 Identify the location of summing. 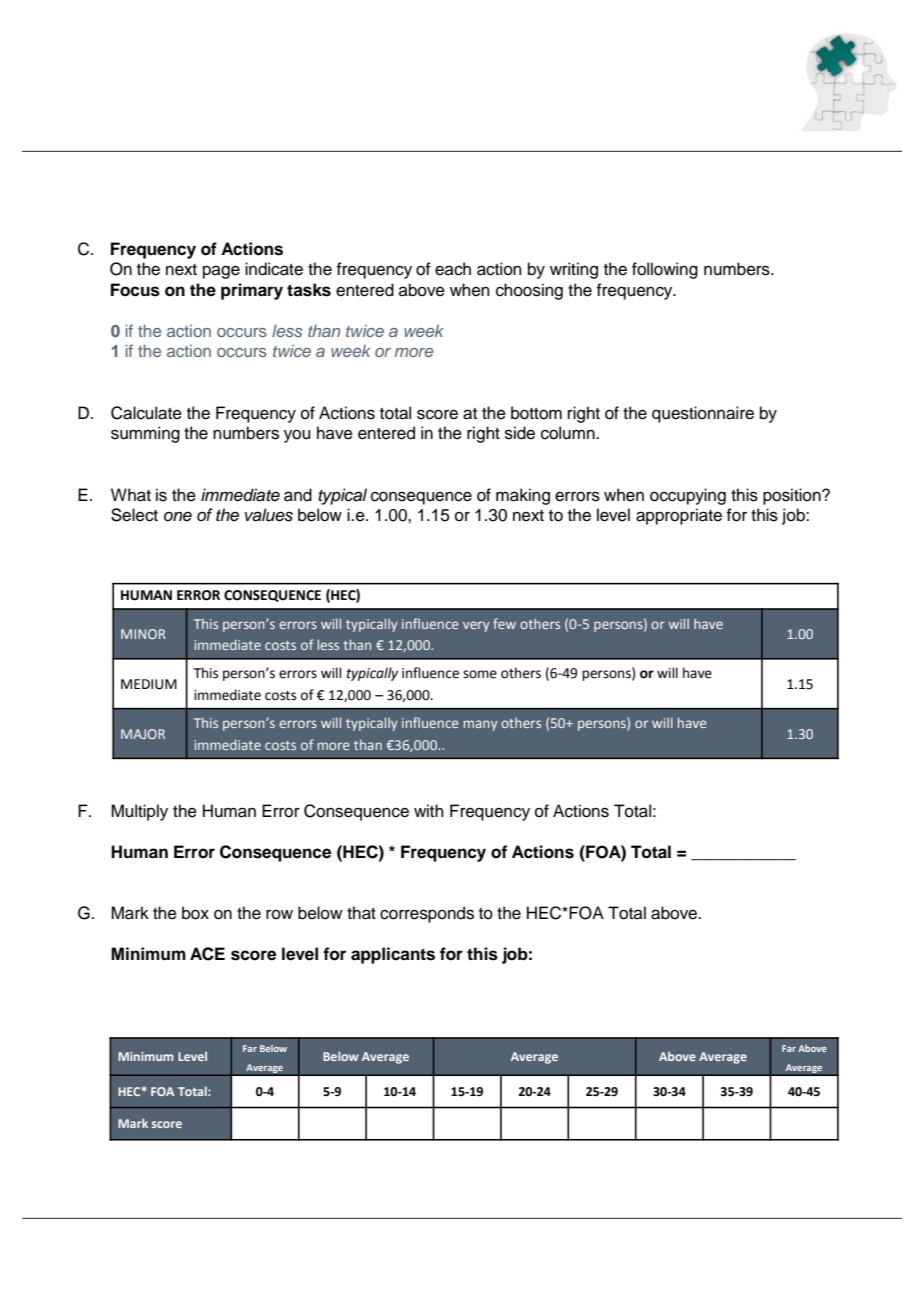
(145, 434).
